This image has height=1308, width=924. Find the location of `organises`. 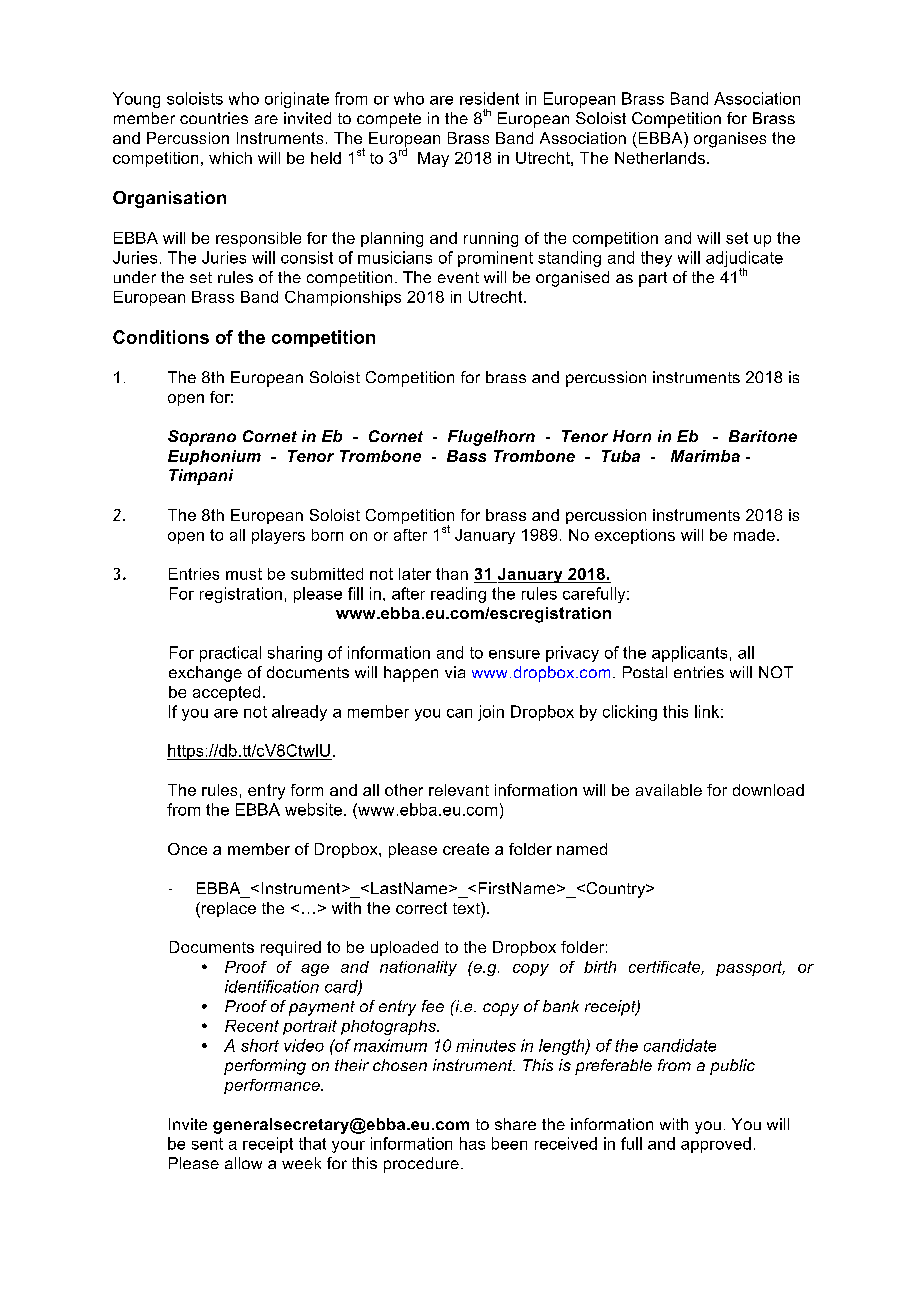

organises is located at coordinates (730, 140).
